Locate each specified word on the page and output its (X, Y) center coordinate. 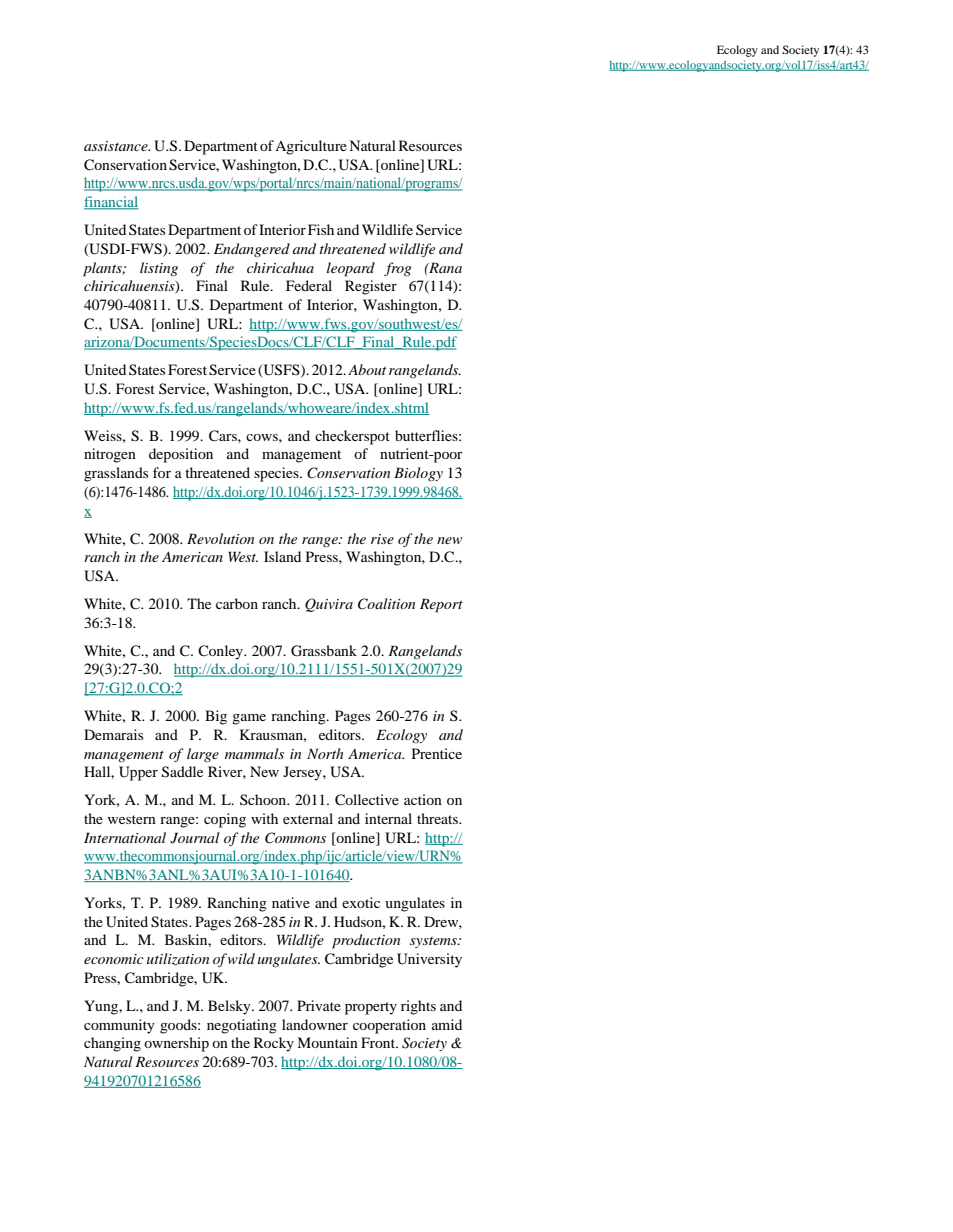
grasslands (116, 474)
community (119, 1026)
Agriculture (311, 147)
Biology (418, 474)
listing (159, 269)
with (264, 818)
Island (282, 556)
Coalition (386, 604)
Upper (138, 773)
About (367, 369)
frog (397, 269)
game (249, 719)
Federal (309, 285)
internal (388, 818)
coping (225, 820)
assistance (117, 146)
